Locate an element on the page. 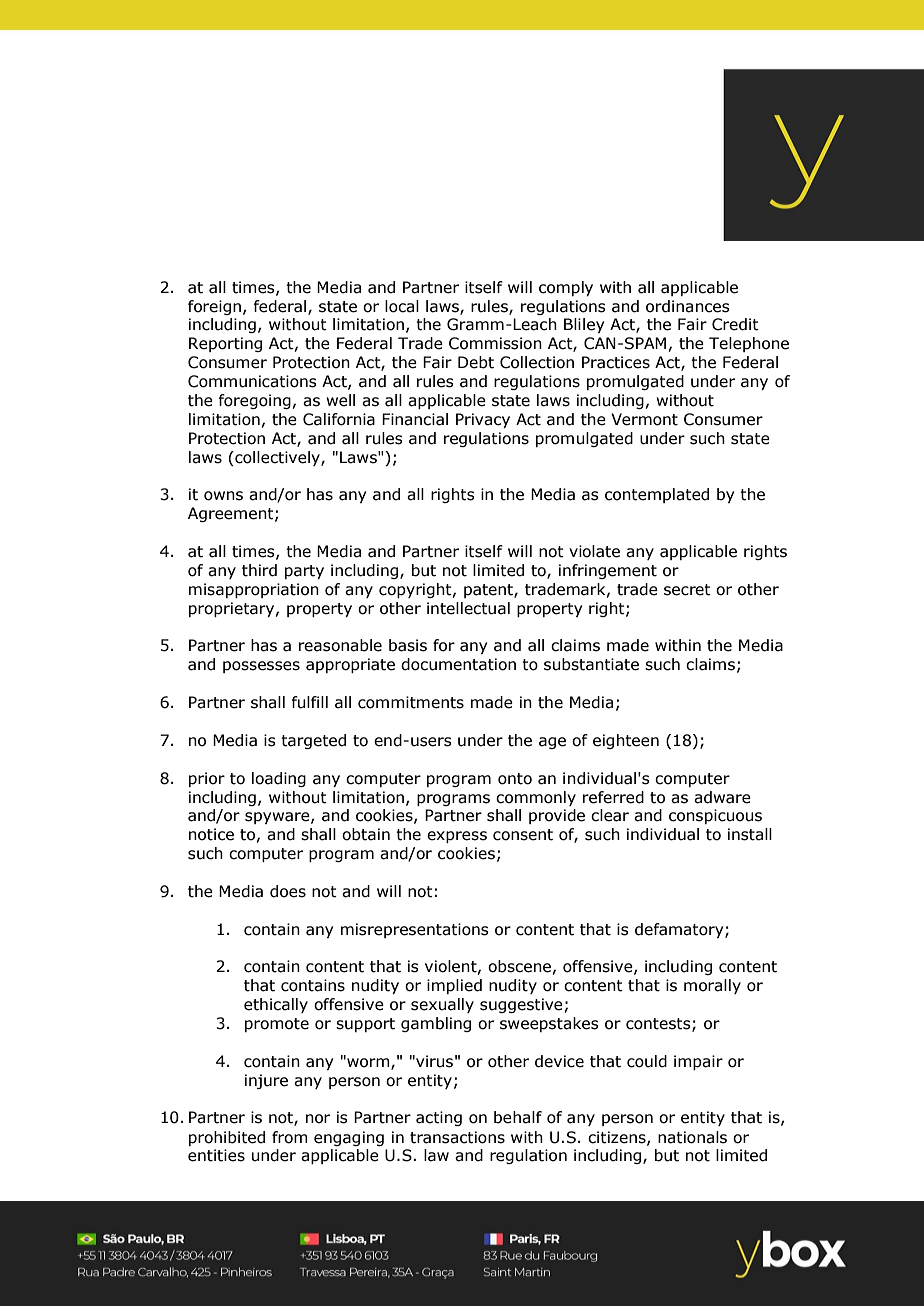 The image size is (924, 1308). ordinances is located at coordinates (688, 306).
